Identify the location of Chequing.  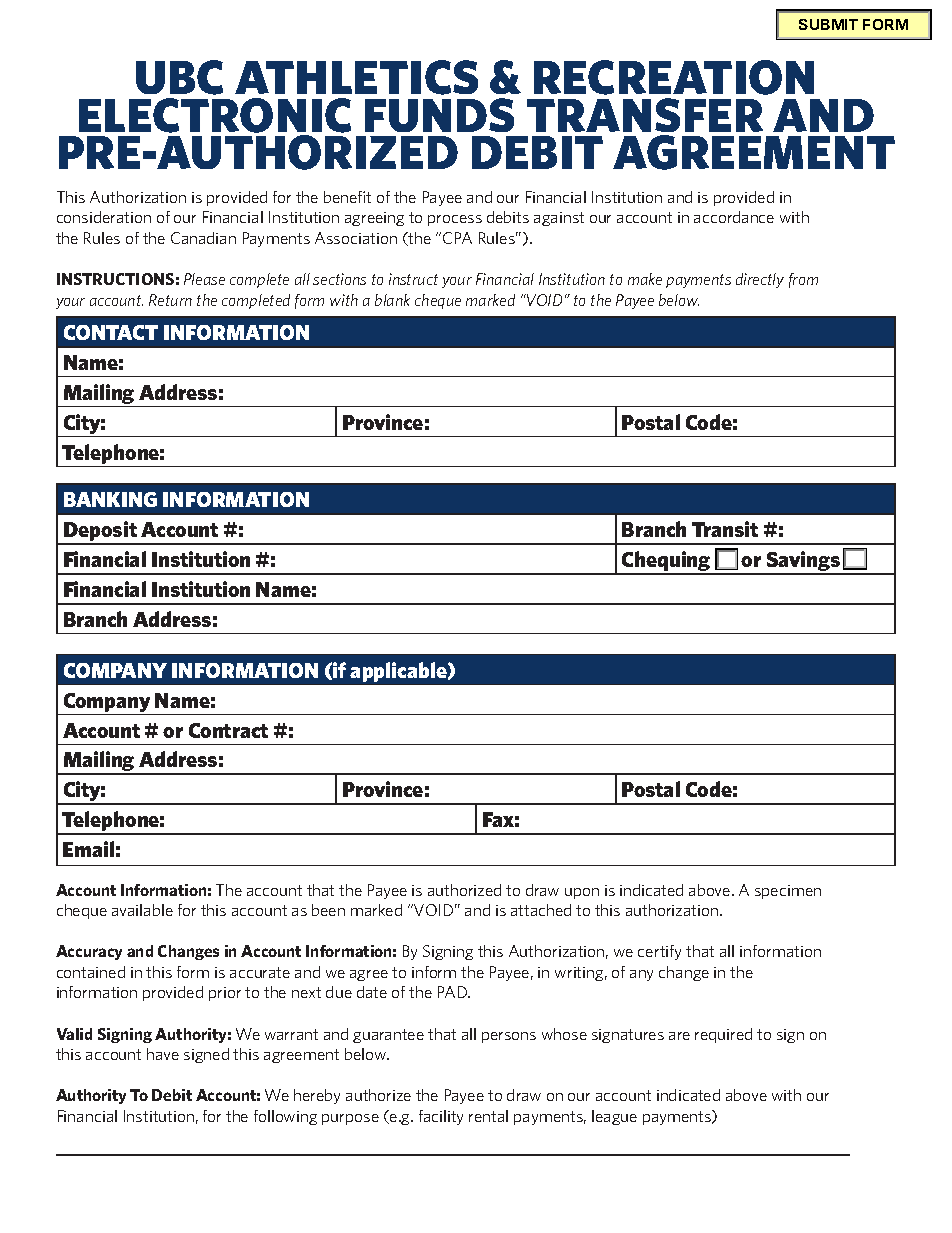
(666, 562).
